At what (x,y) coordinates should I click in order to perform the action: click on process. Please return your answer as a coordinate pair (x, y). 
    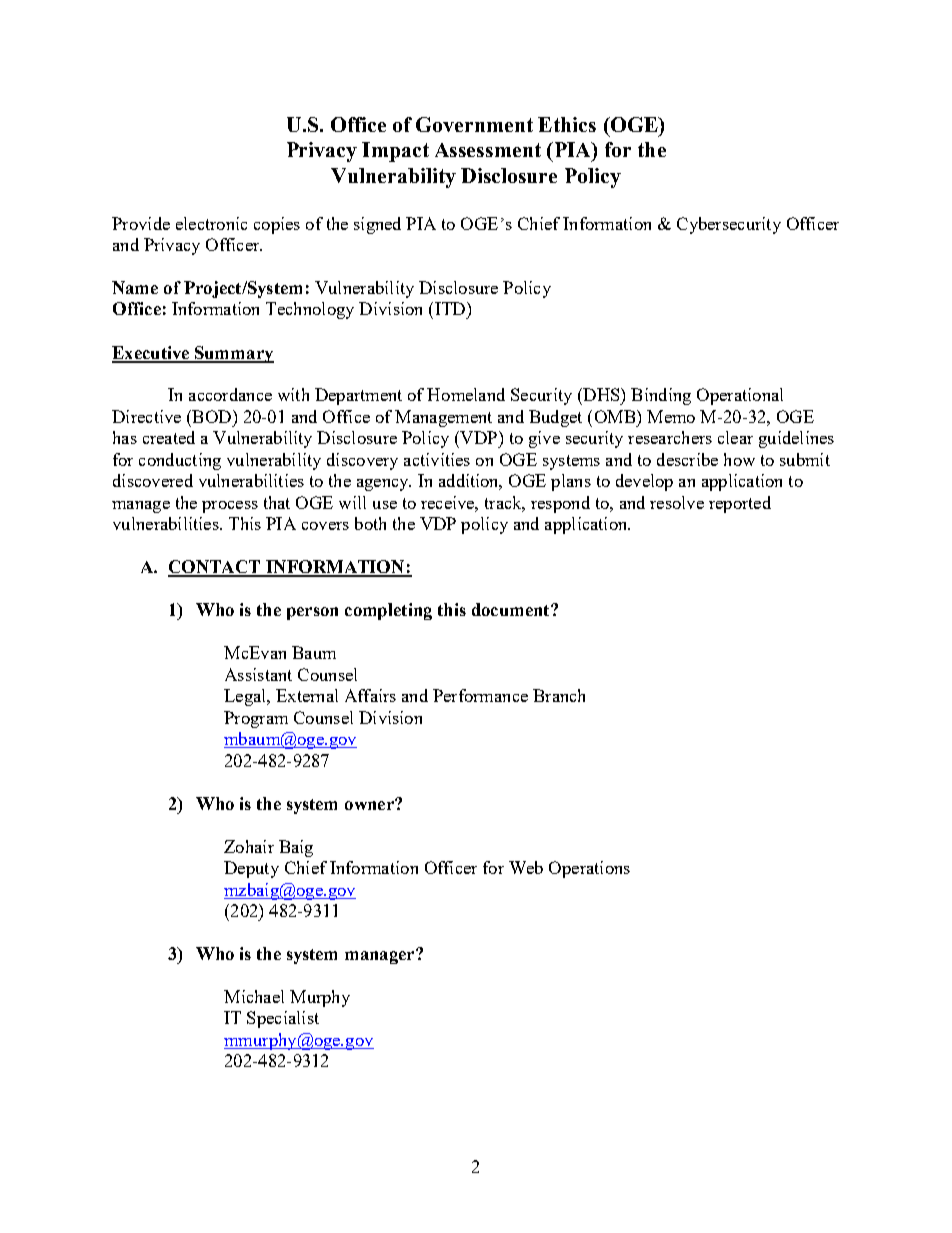
    Looking at the image, I should click on (230, 507).
